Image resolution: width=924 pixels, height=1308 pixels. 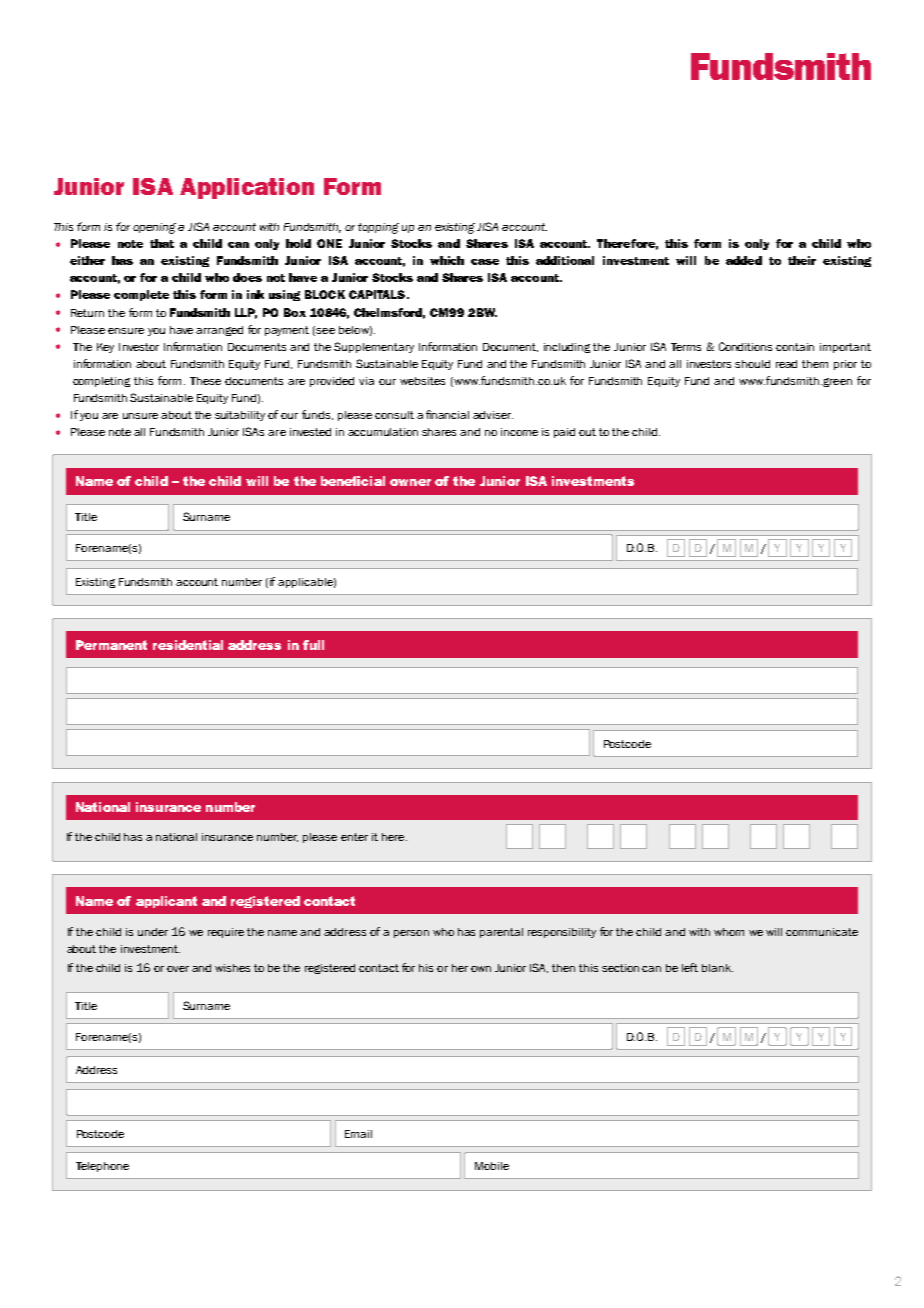 What do you see at coordinates (822, 932) in the document?
I see `communicate` at bounding box center [822, 932].
